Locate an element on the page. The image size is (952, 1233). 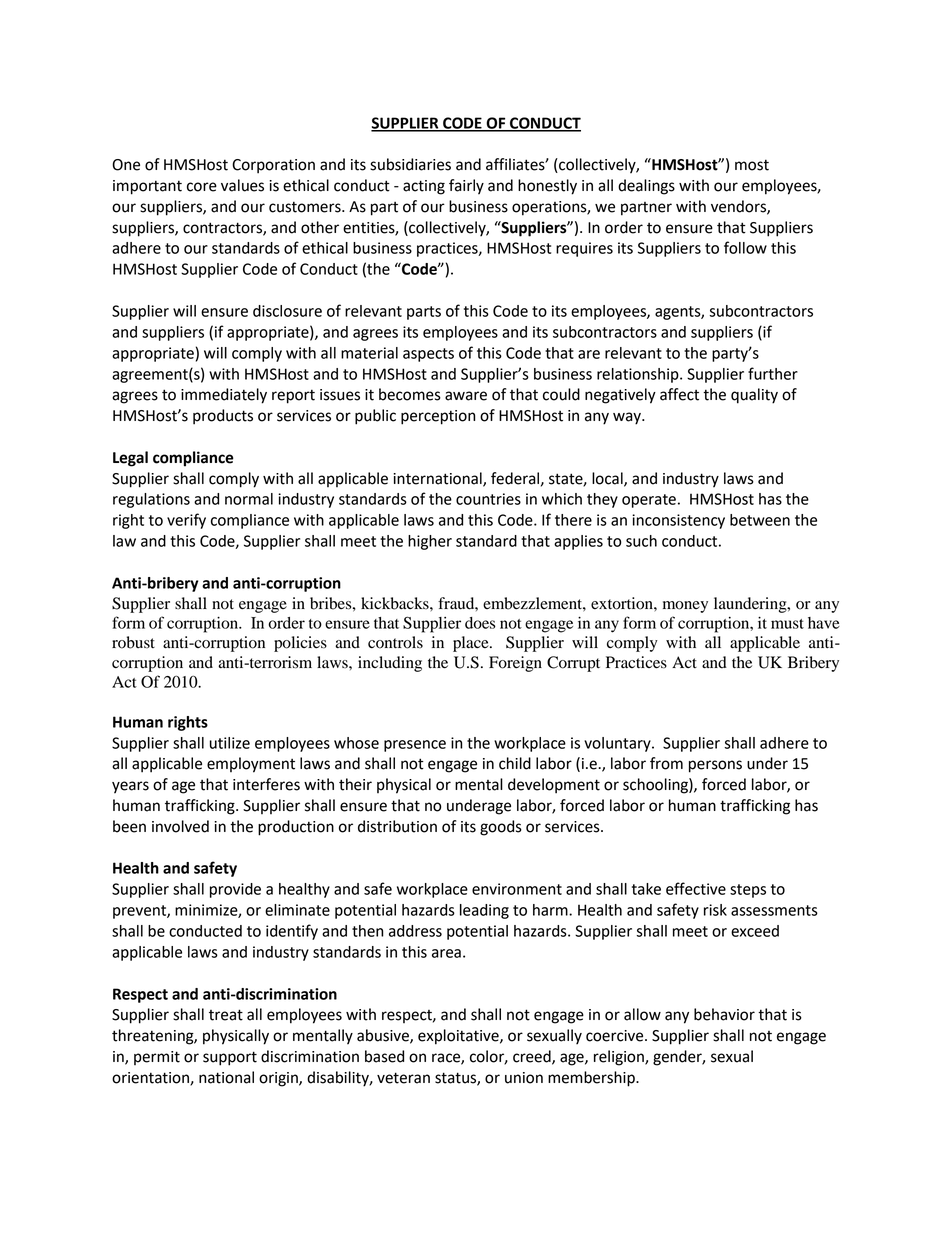
core is located at coordinates (202, 187).
